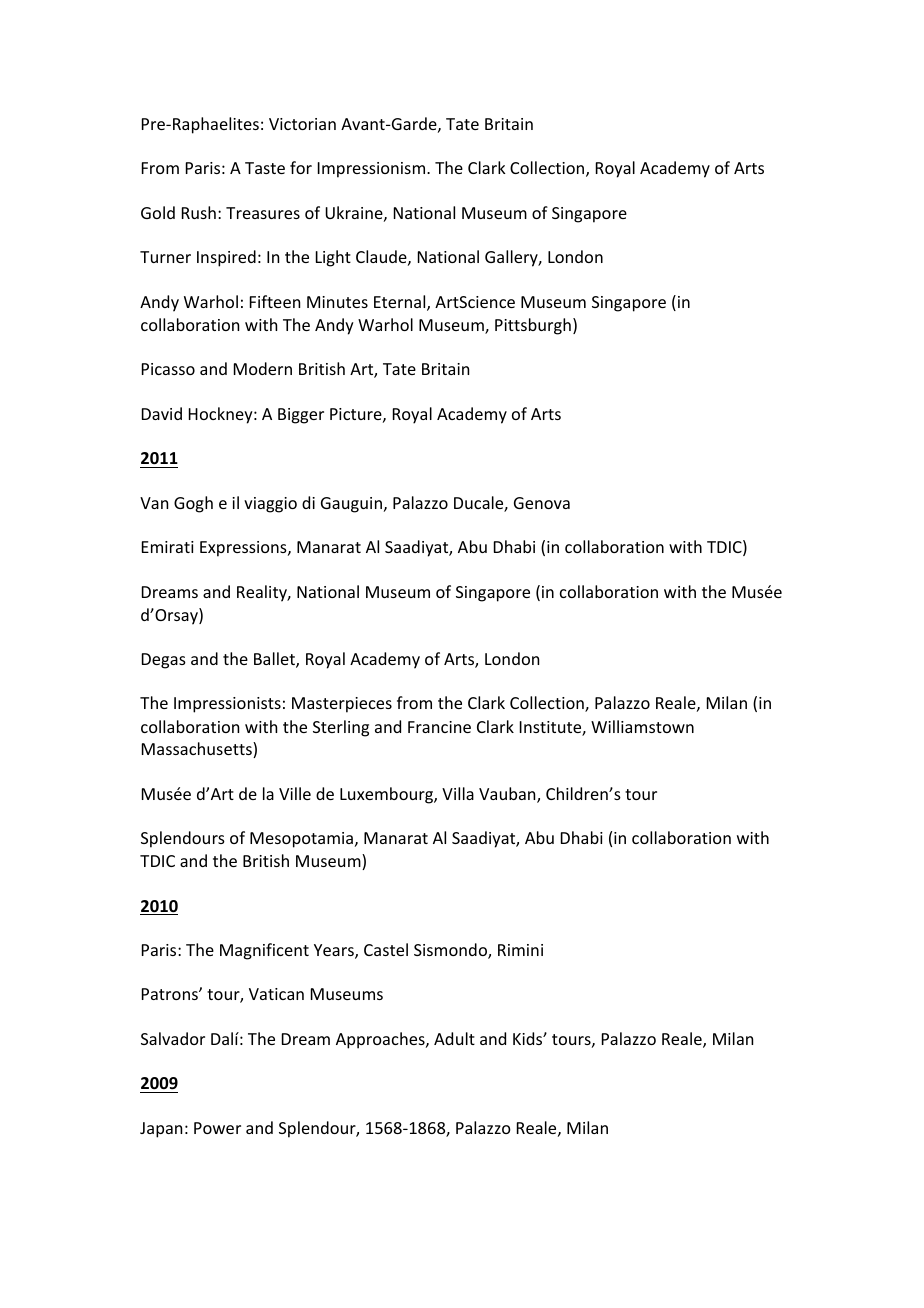 This document has height=1308, width=924. Describe the element at coordinates (342, 705) in the document. I see `Masterpieces` at that location.
